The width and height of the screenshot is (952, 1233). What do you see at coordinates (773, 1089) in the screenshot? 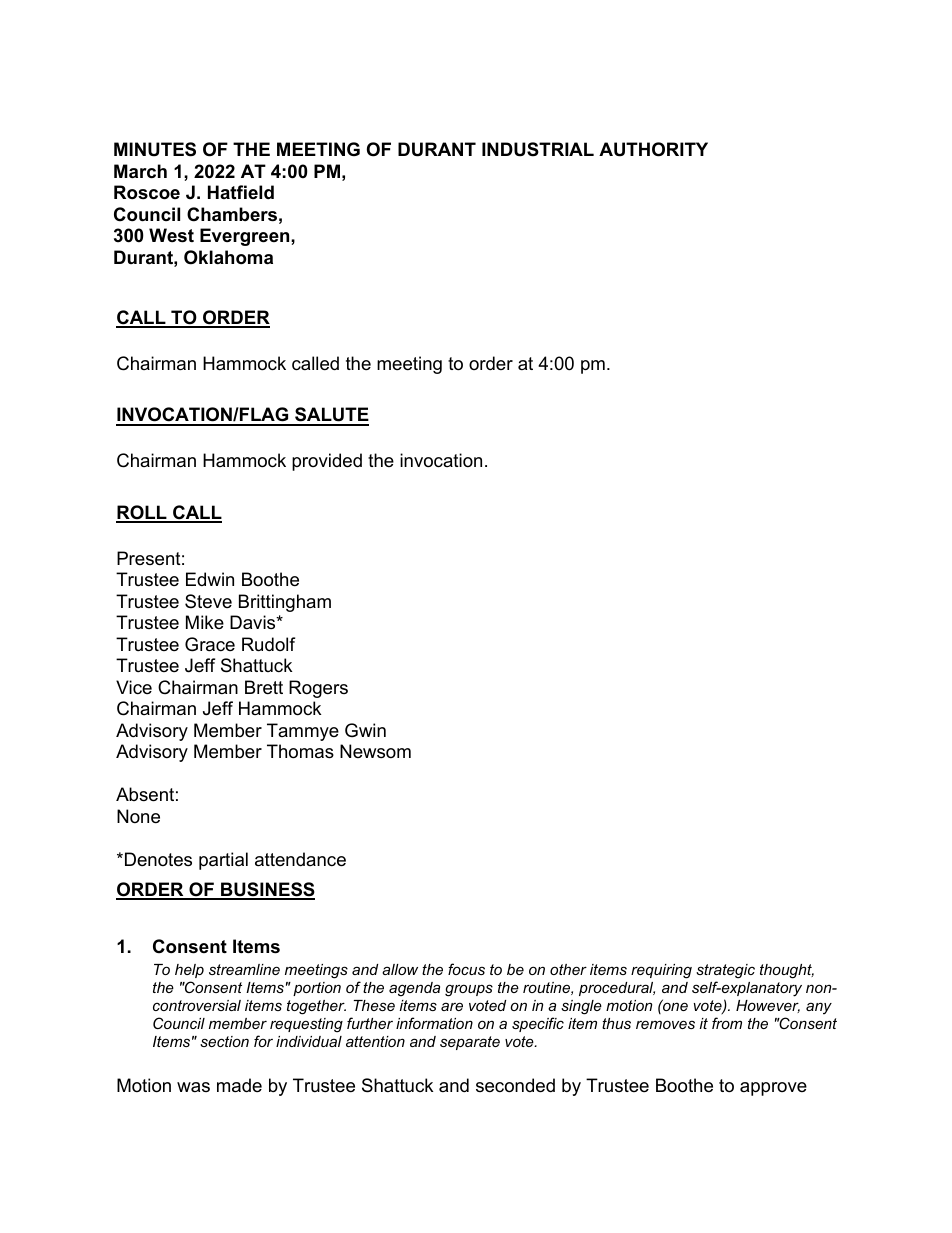
I see `approve` at bounding box center [773, 1089].
